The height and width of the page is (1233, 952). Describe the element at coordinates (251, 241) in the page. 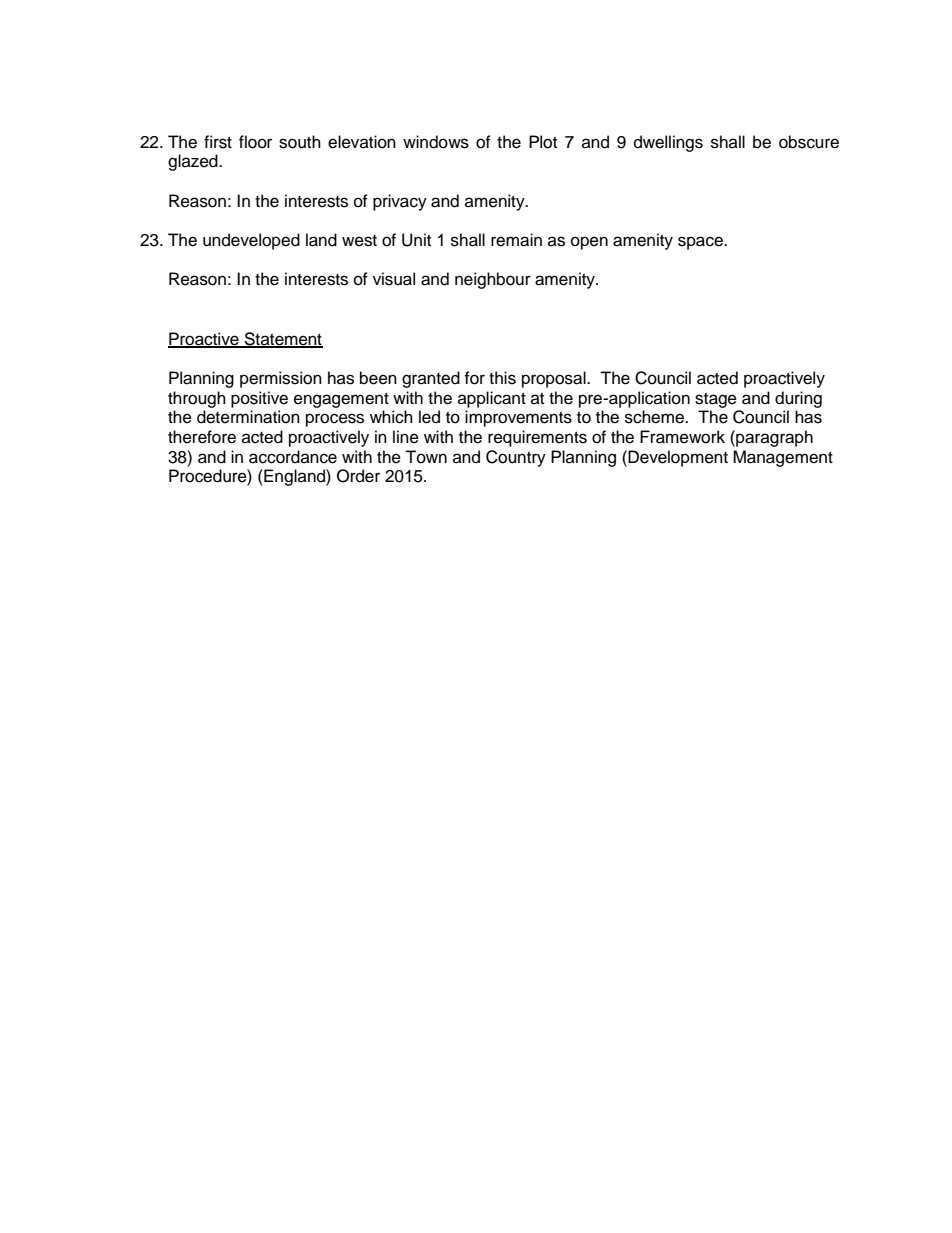

I see `undeveloped` at that location.
